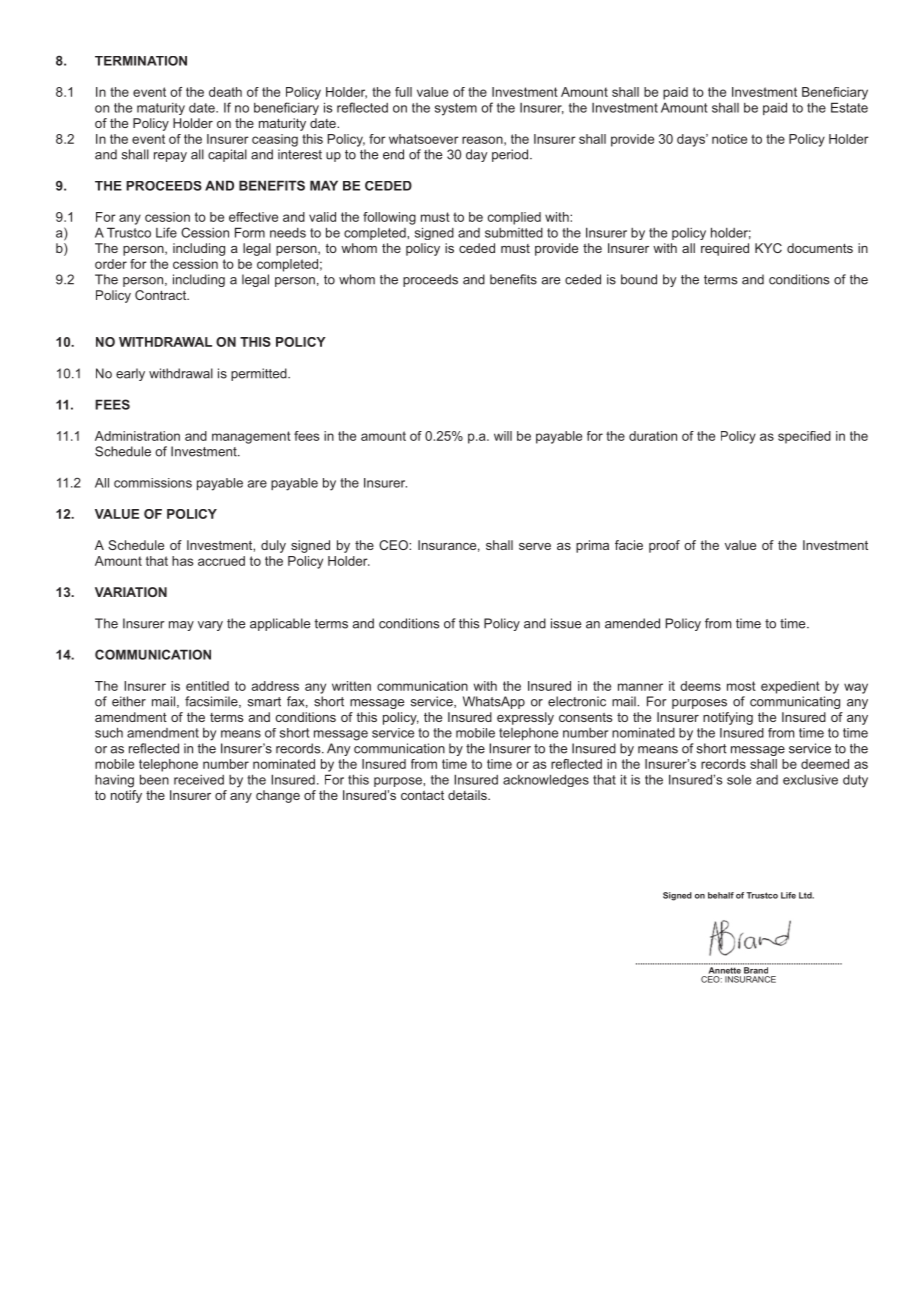 Image resolution: width=924 pixels, height=1297 pixels. What do you see at coordinates (225, 92) in the screenshot?
I see `death` at bounding box center [225, 92].
